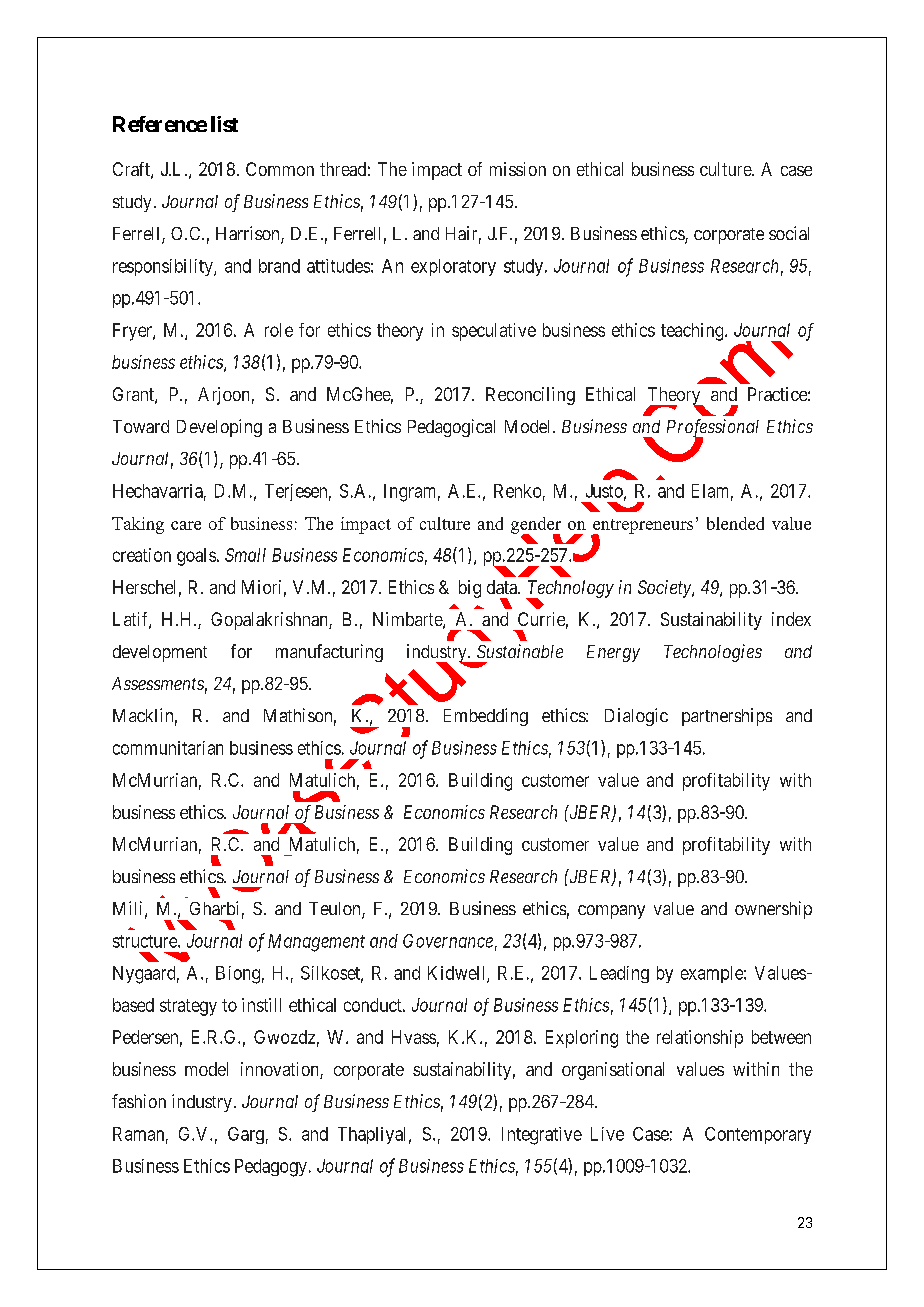 This page has height=1307, width=924. What do you see at coordinates (448, 941) in the page?
I see `Governance` at bounding box center [448, 941].
